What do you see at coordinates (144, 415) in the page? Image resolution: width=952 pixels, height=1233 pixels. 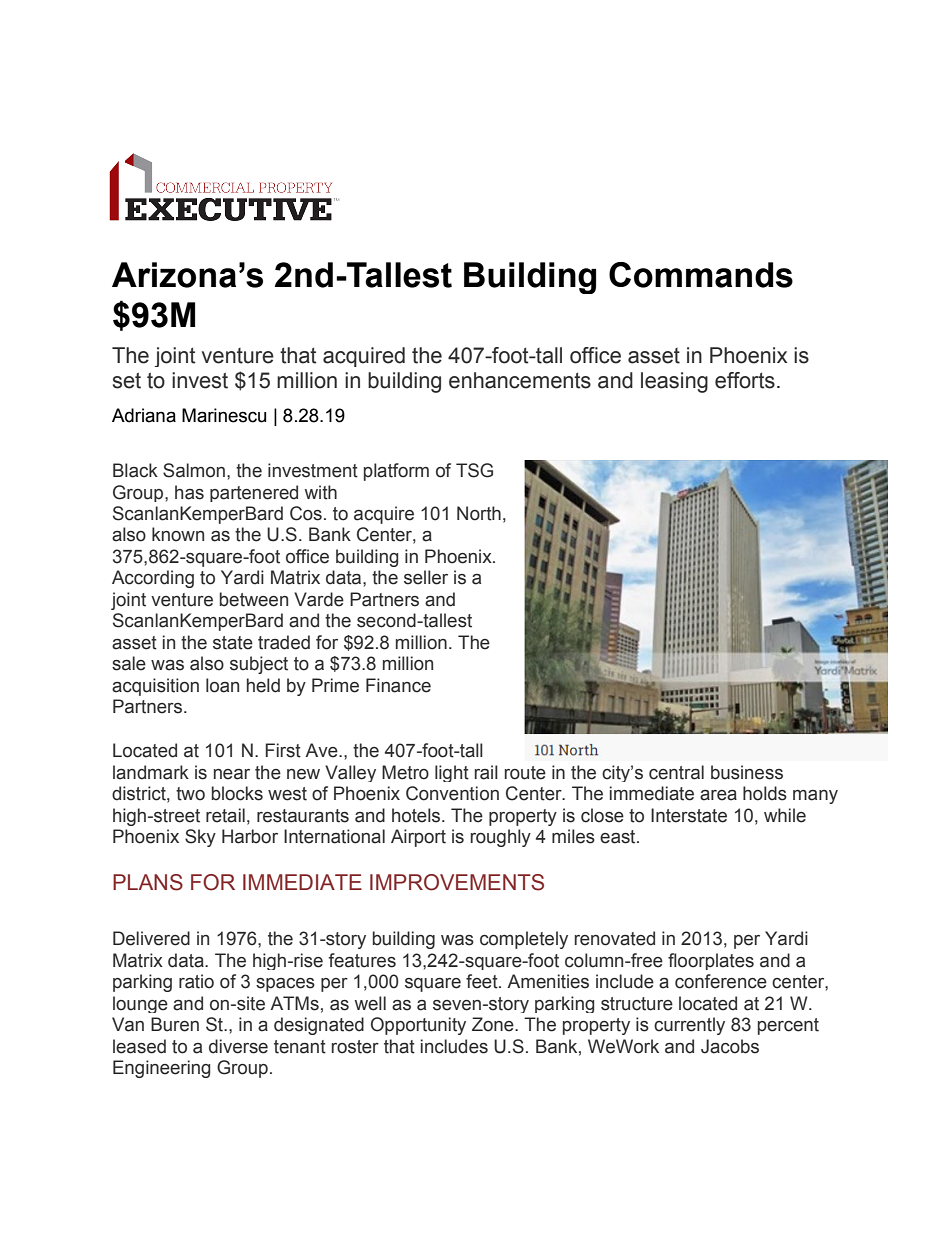 I see `Adriana` at bounding box center [144, 415].
